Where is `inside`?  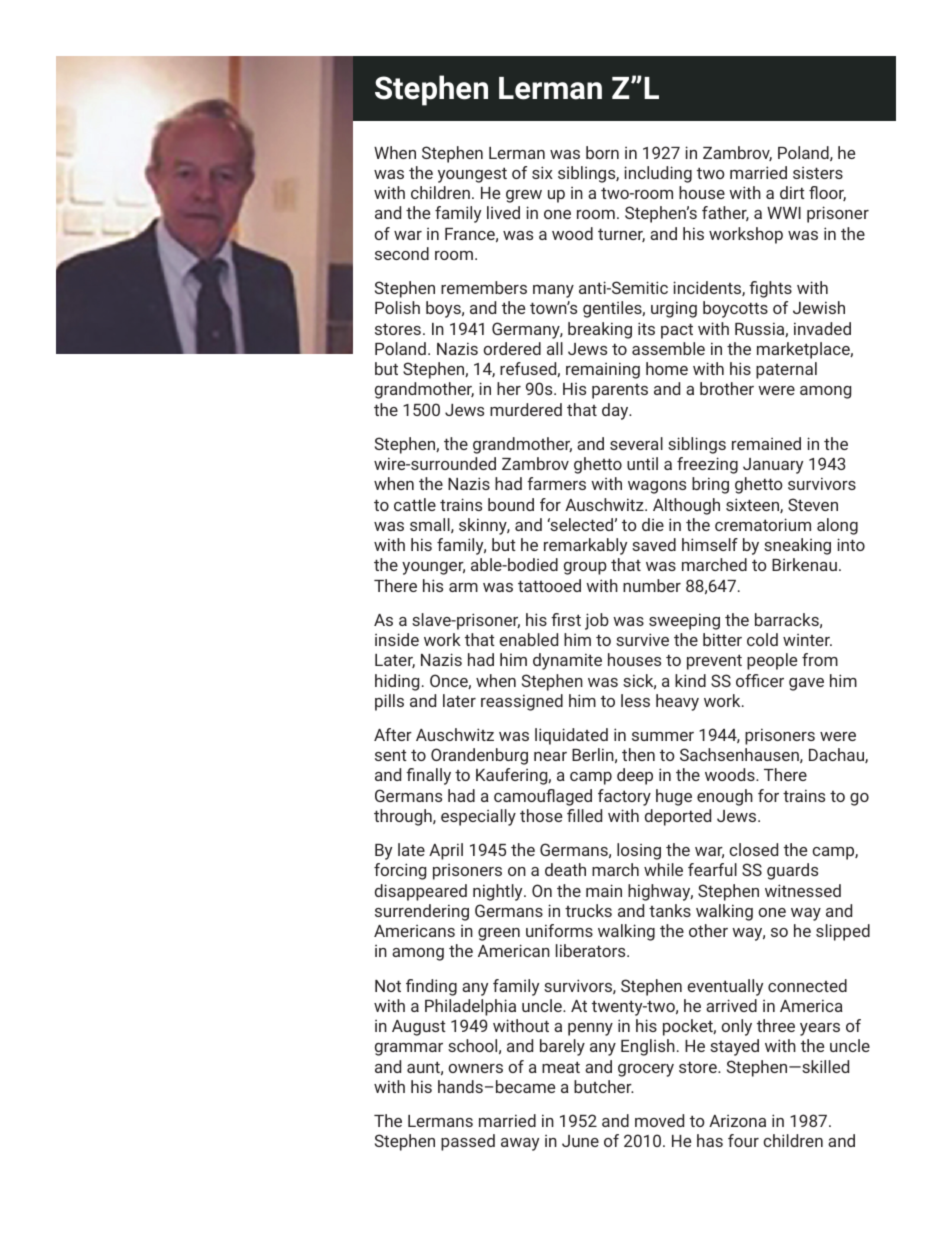
inside is located at coordinates (397, 639).
